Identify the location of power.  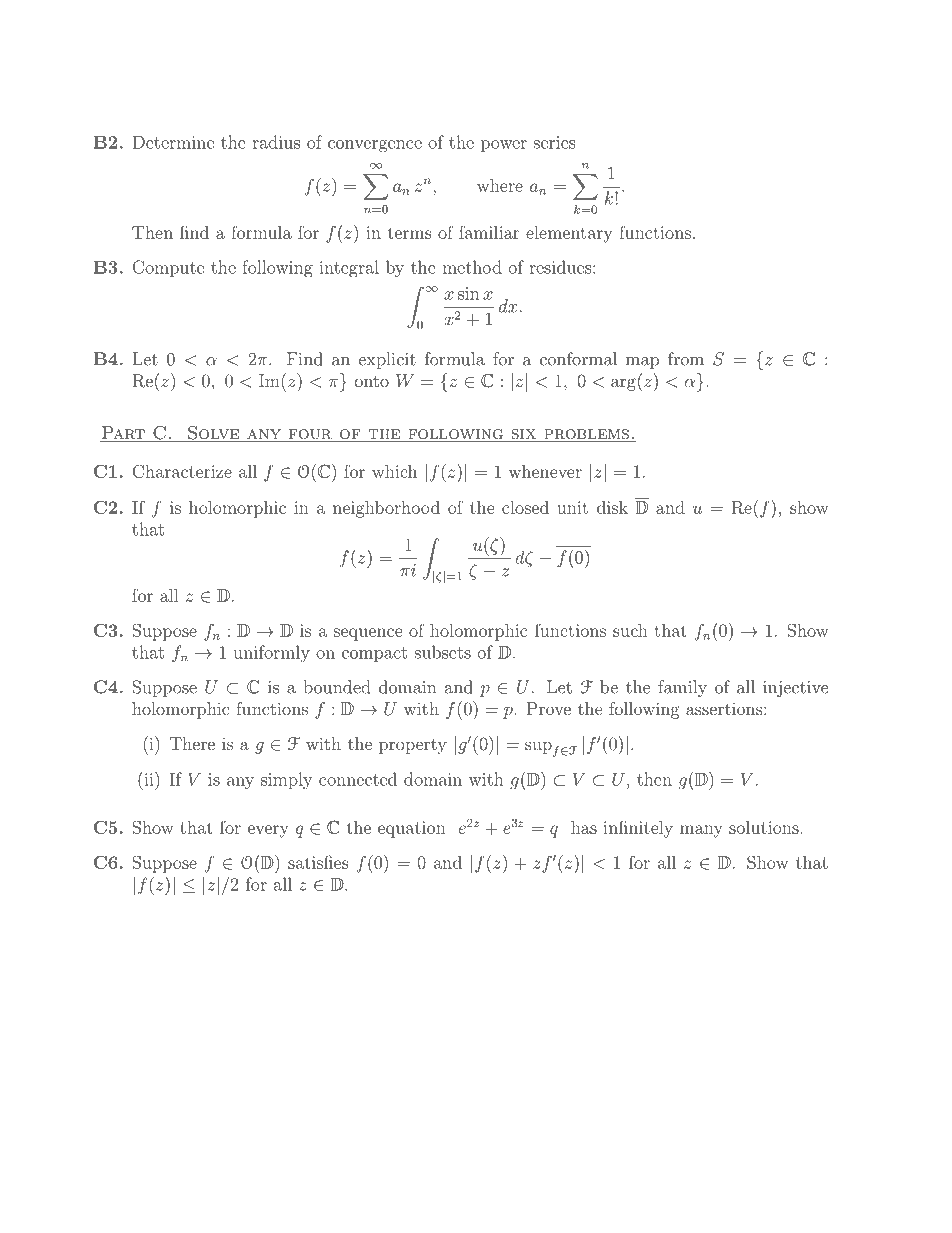
(504, 146).
